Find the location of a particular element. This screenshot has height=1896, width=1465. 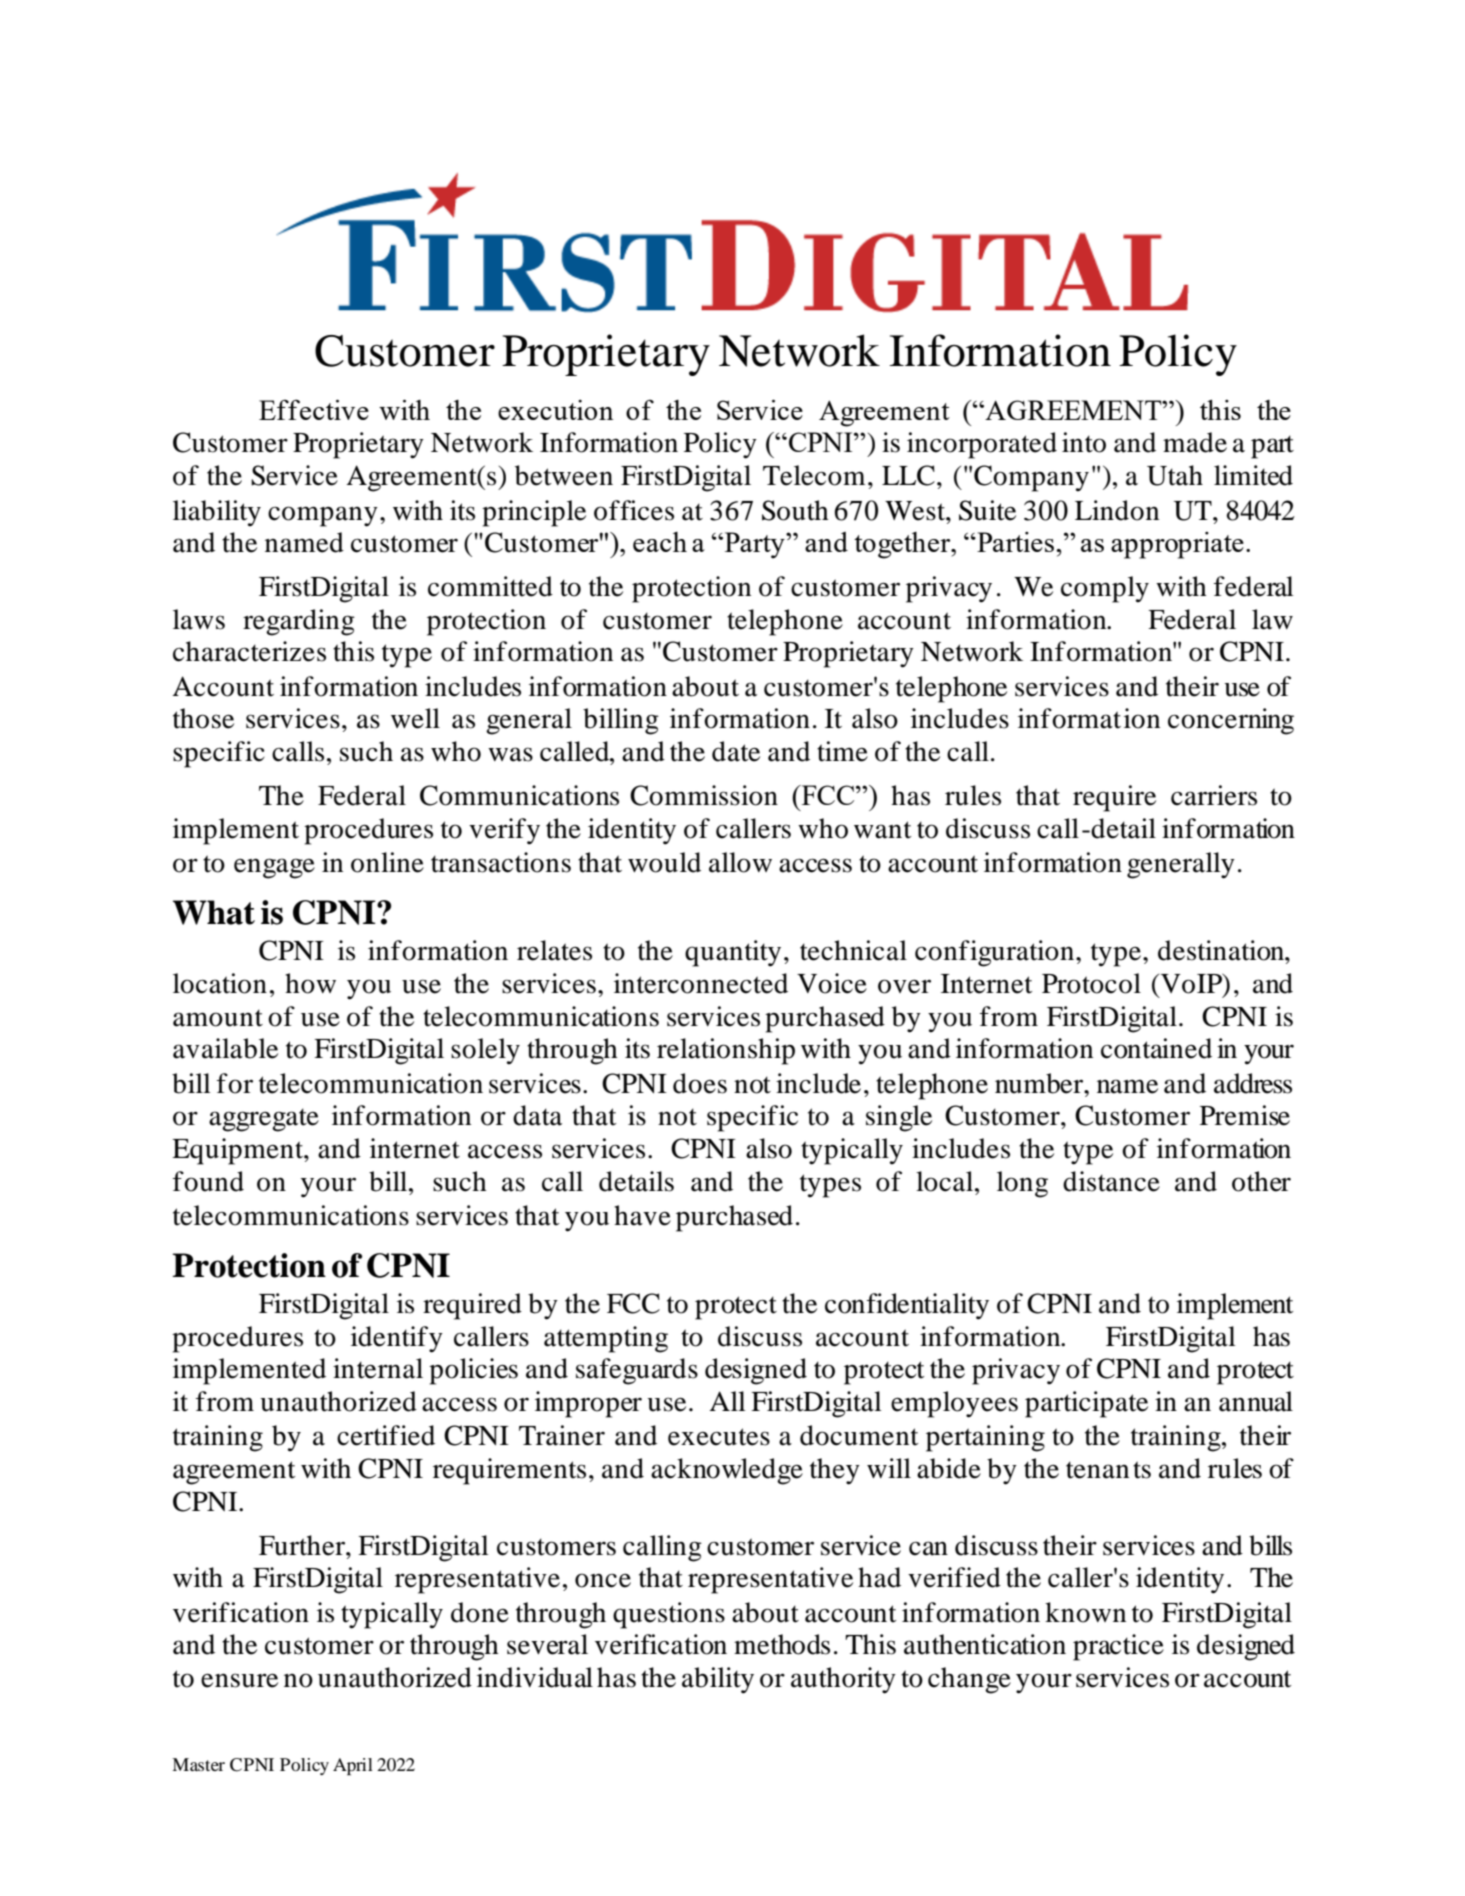

practice is located at coordinates (1118, 1647).
